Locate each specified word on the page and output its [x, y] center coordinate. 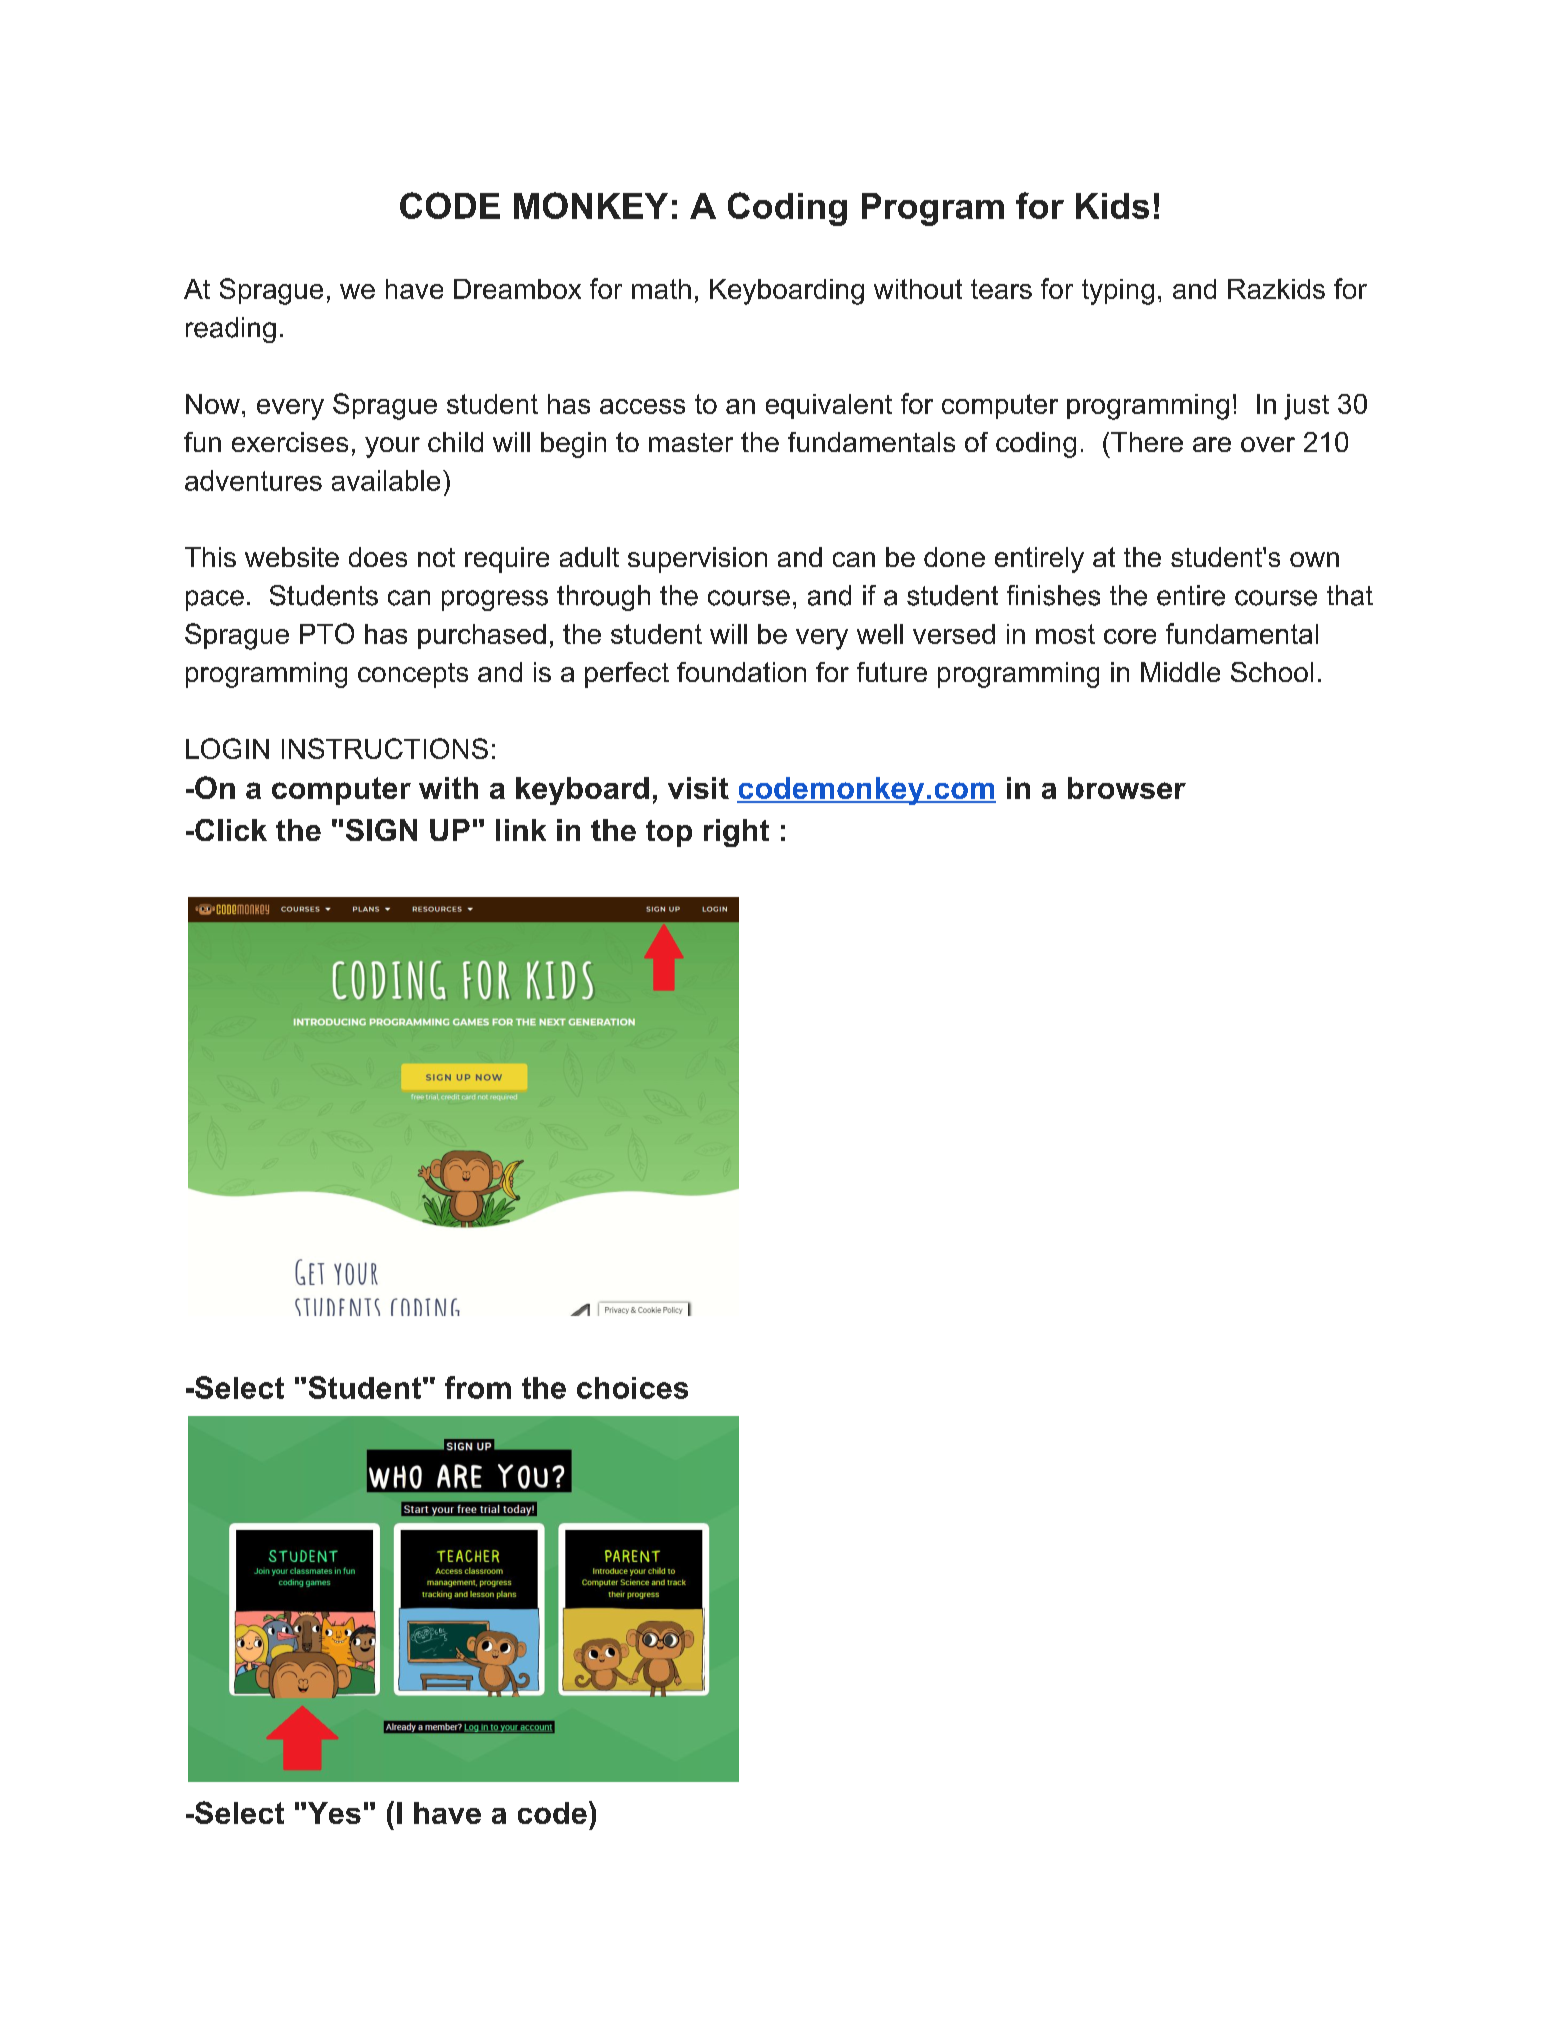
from [478, 1387]
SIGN [381, 830]
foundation [741, 672]
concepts [413, 675]
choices [632, 1388]
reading [231, 330]
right [736, 833]
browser [1127, 788]
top [669, 833]
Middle [1180, 672]
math [661, 289]
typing [1118, 292]
